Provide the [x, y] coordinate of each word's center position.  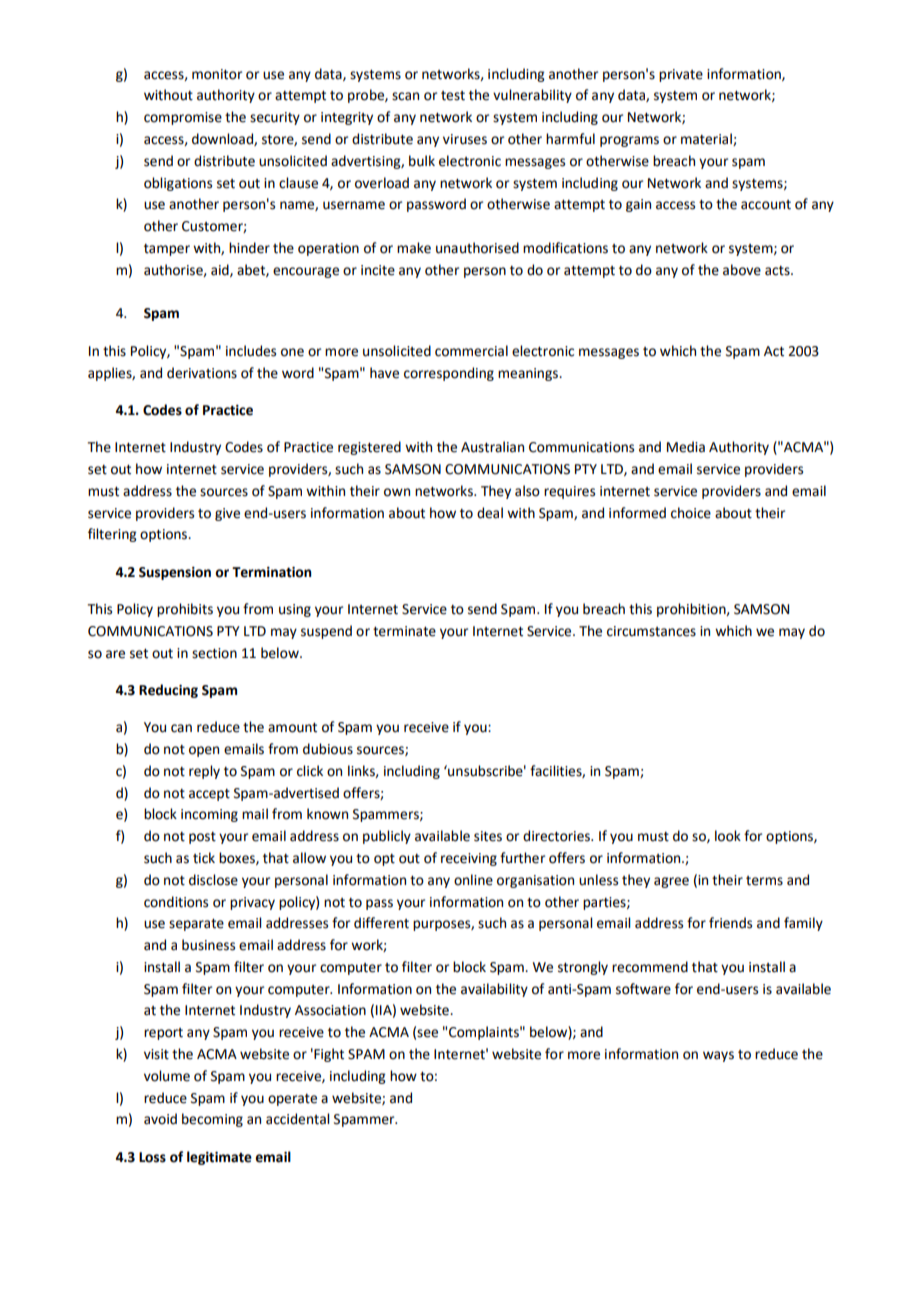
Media [686, 447]
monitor [217, 74]
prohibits [185, 610]
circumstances [651, 631]
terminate [404, 631]
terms [764, 881]
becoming [212, 1120]
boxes [238, 858]
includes [251, 351]
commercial [471, 351]
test [453, 96]
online [473, 880]
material [707, 139]
